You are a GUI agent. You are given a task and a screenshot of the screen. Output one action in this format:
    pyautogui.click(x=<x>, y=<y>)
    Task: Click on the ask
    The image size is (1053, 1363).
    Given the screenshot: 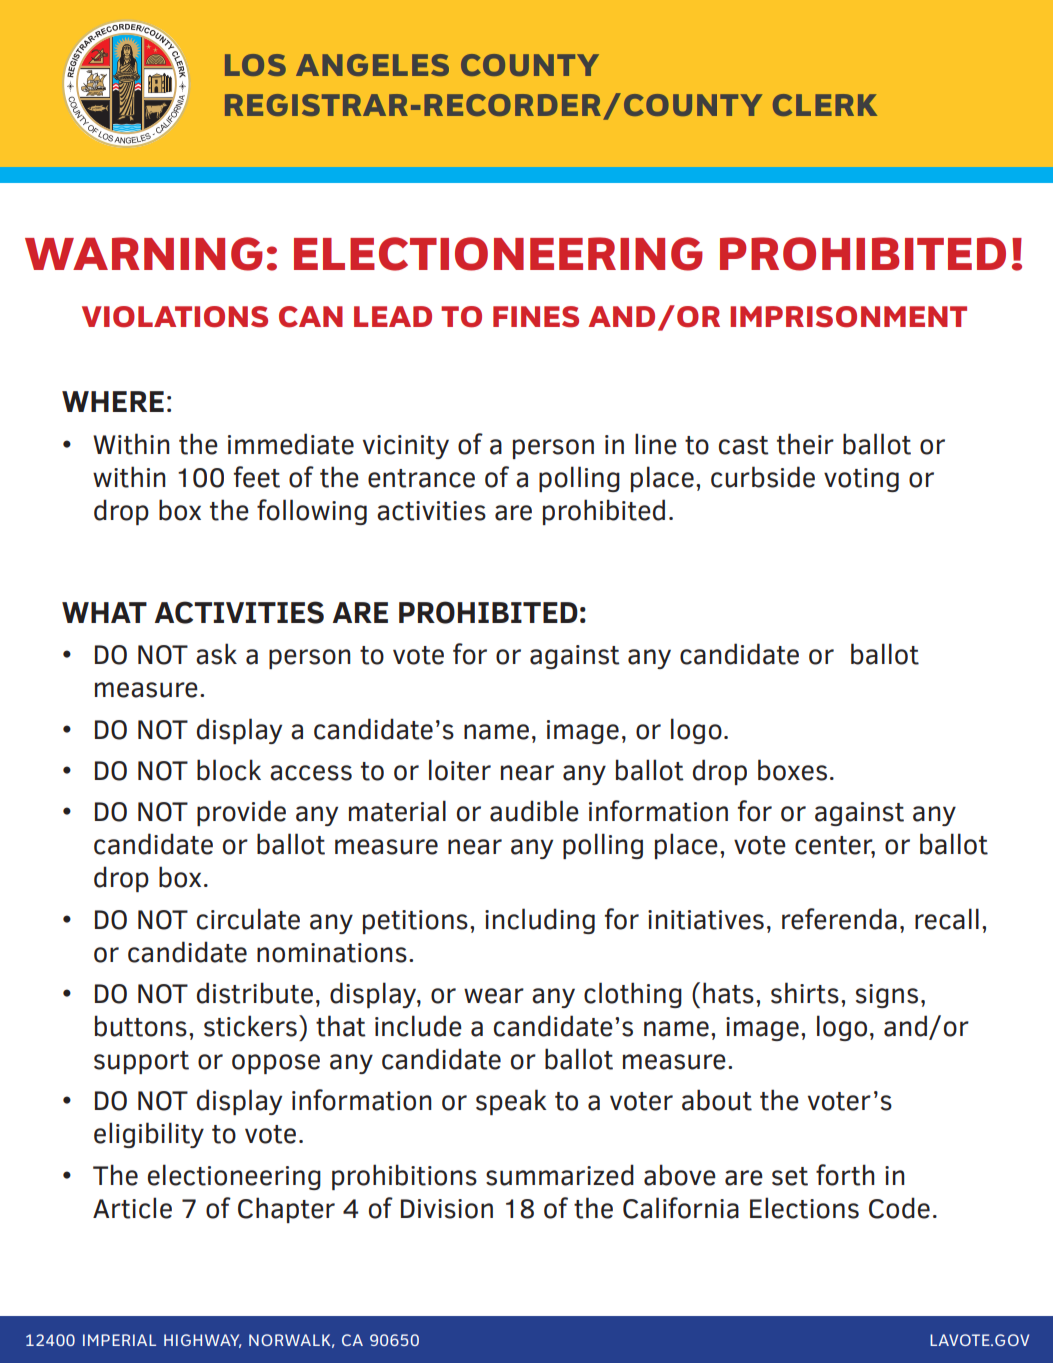 What is the action you would take?
    pyautogui.click(x=216, y=654)
